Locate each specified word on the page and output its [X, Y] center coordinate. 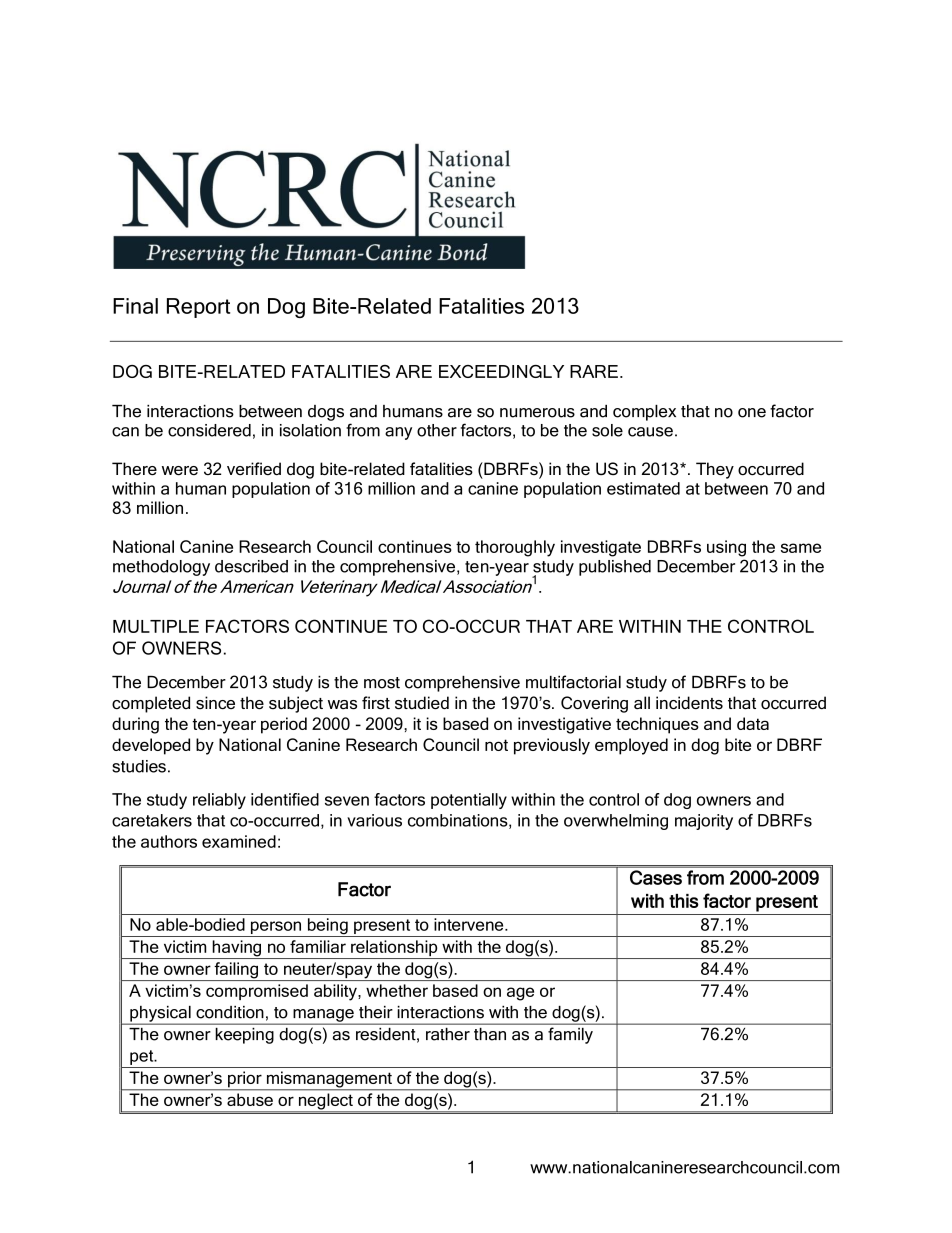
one [752, 413]
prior [245, 1080]
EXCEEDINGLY [501, 371]
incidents [689, 703]
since [215, 702]
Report [198, 308]
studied [422, 703]
